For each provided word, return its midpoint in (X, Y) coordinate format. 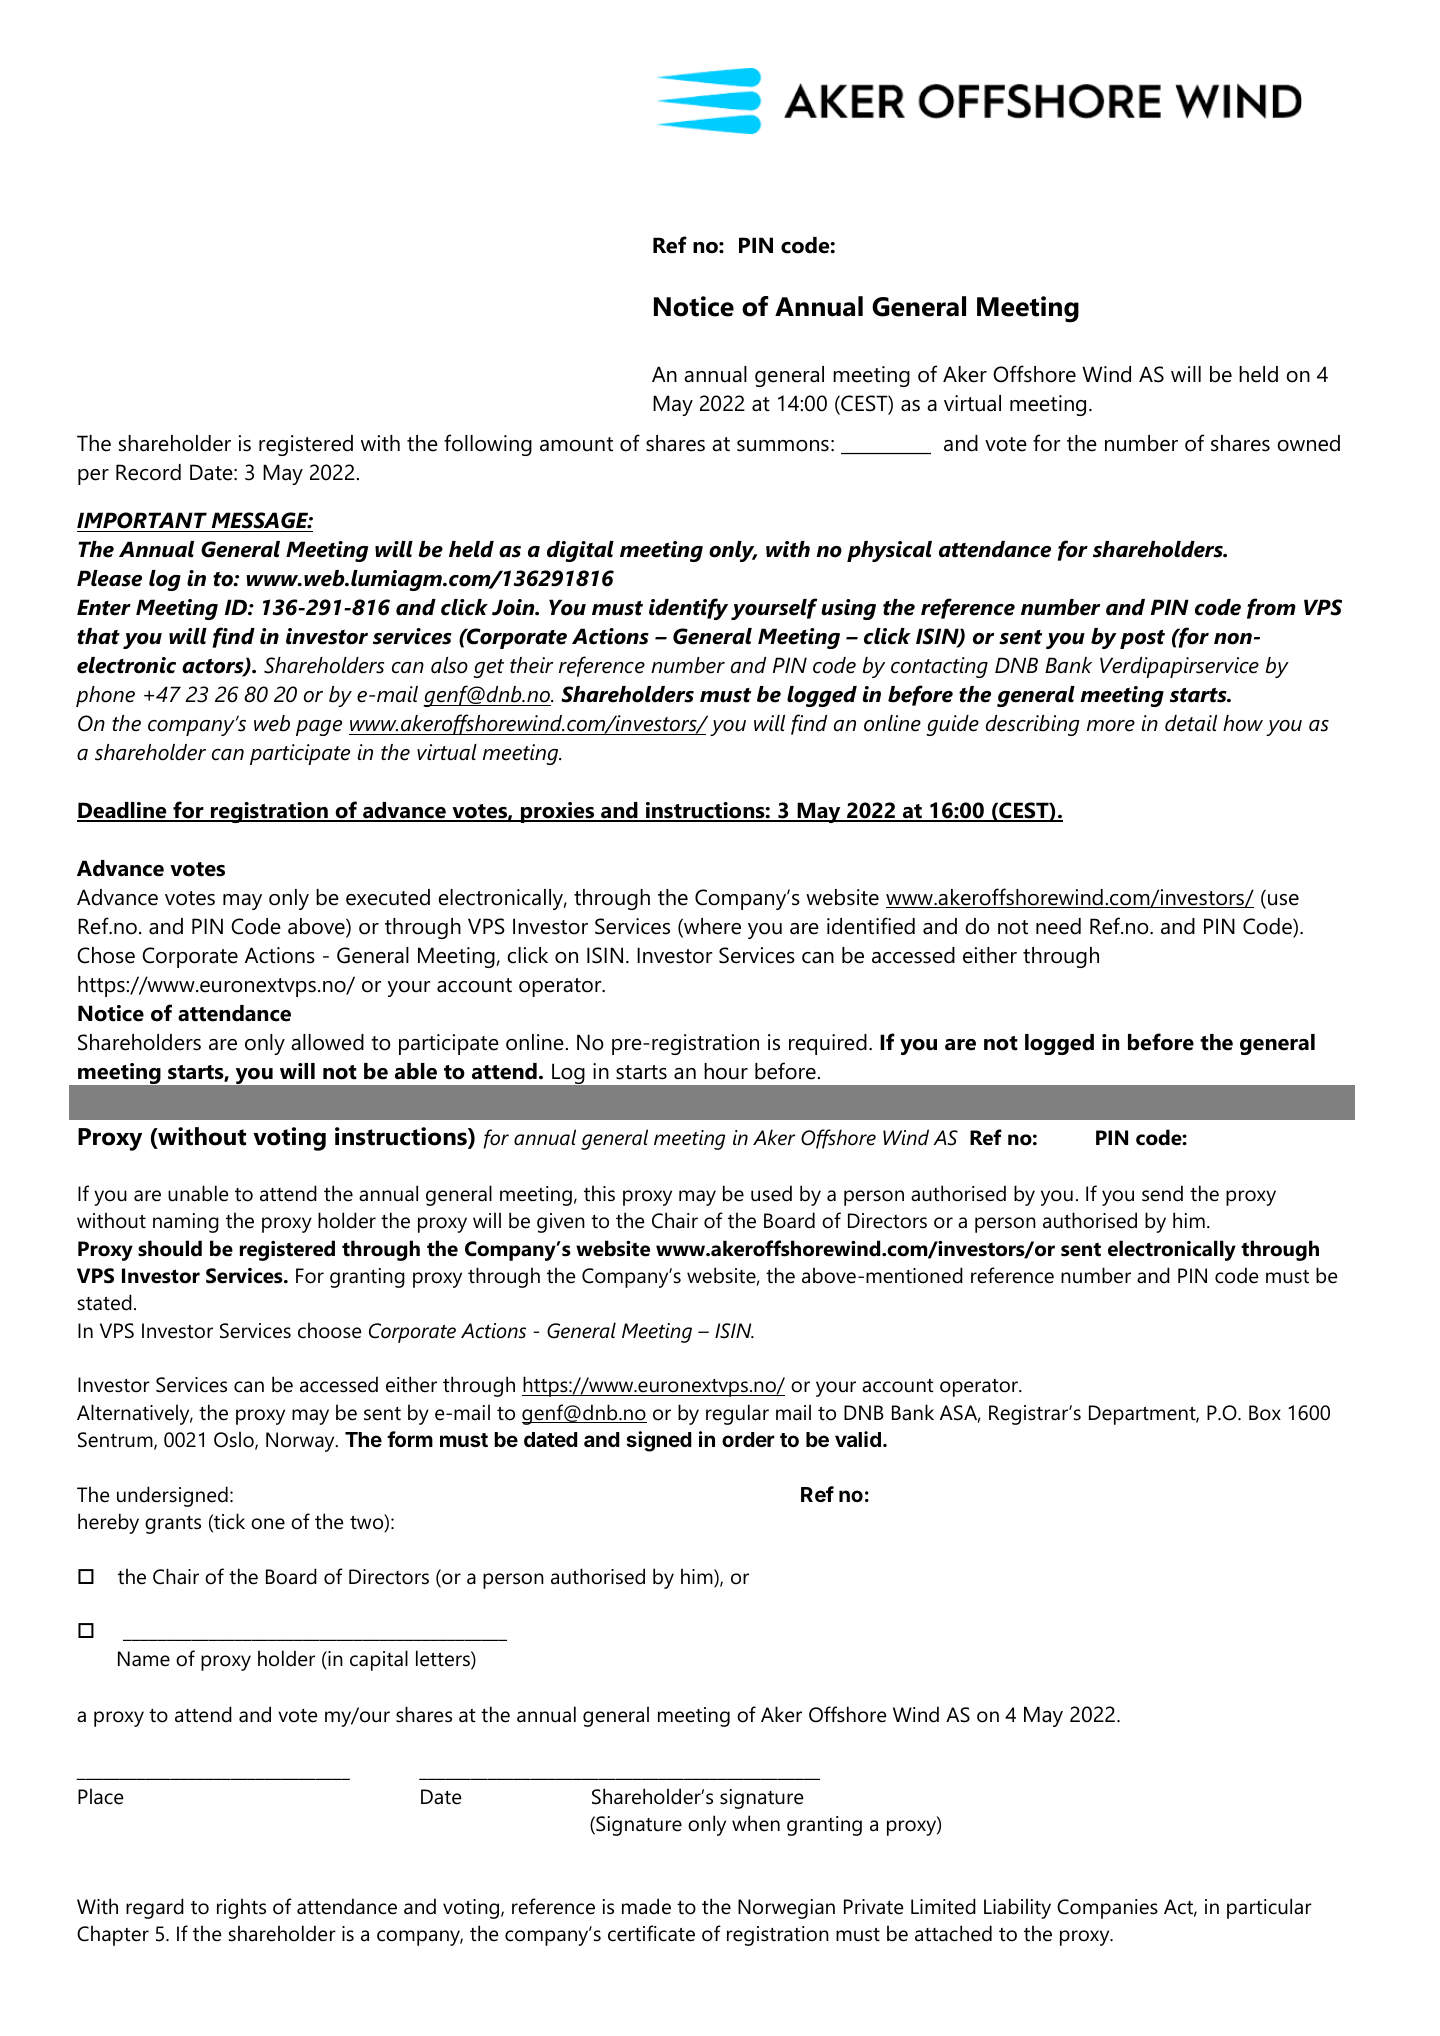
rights (241, 1908)
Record (148, 472)
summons (783, 446)
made (646, 1906)
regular (737, 1414)
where (711, 927)
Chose (106, 955)
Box (1265, 1413)
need (1058, 926)
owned (1308, 443)
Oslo (235, 1440)
